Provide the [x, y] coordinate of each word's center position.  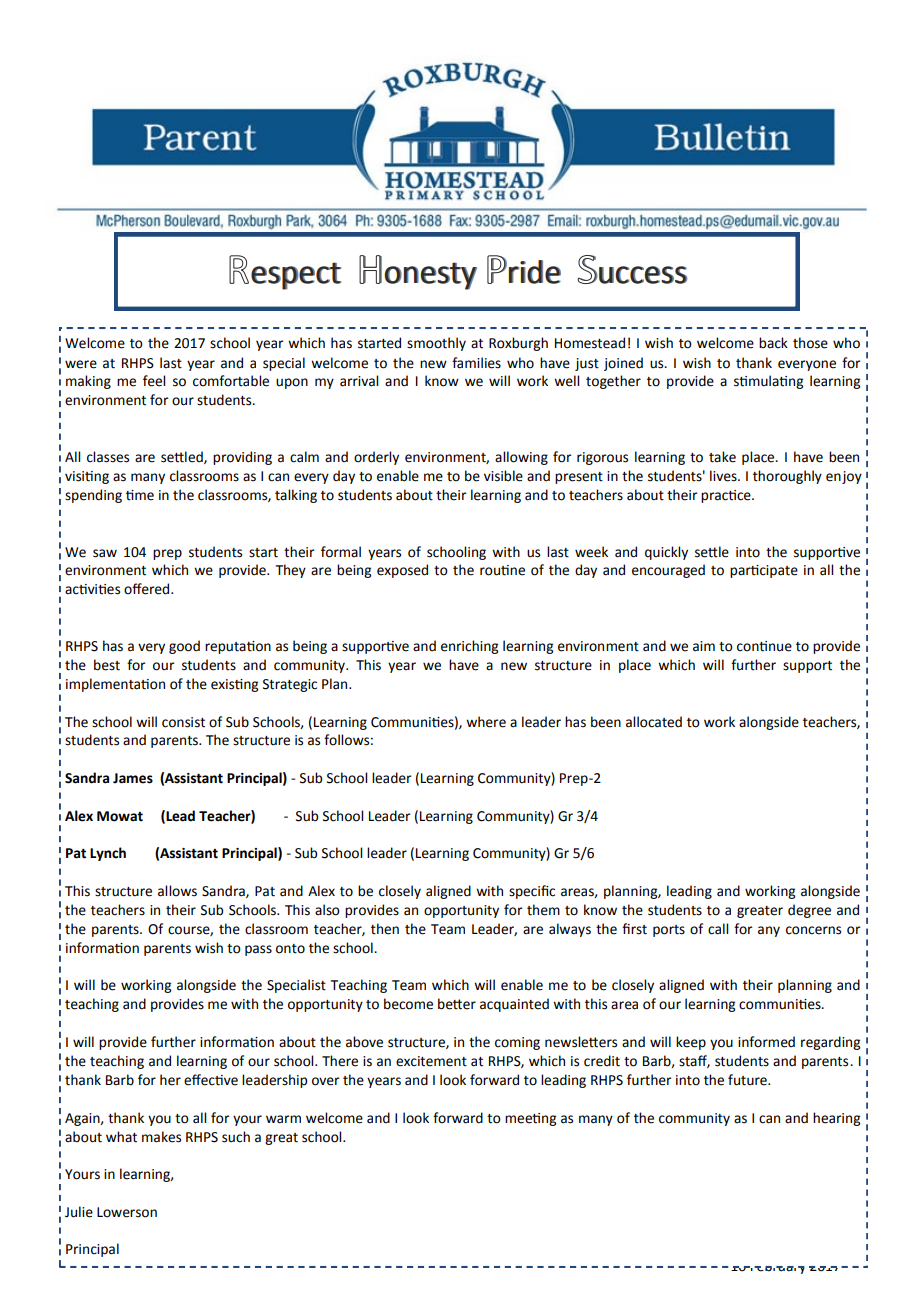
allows [177, 891]
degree [809, 911]
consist [183, 722]
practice [727, 496]
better [457, 1004]
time [140, 495]
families [476, 363]
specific [532, 892]
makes [161, 1137]
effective [211, 1080]
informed [766, 1042]
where [486, 722]
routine [502, 570]
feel [154, 381]
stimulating [768, 382]
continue [764, 646]
